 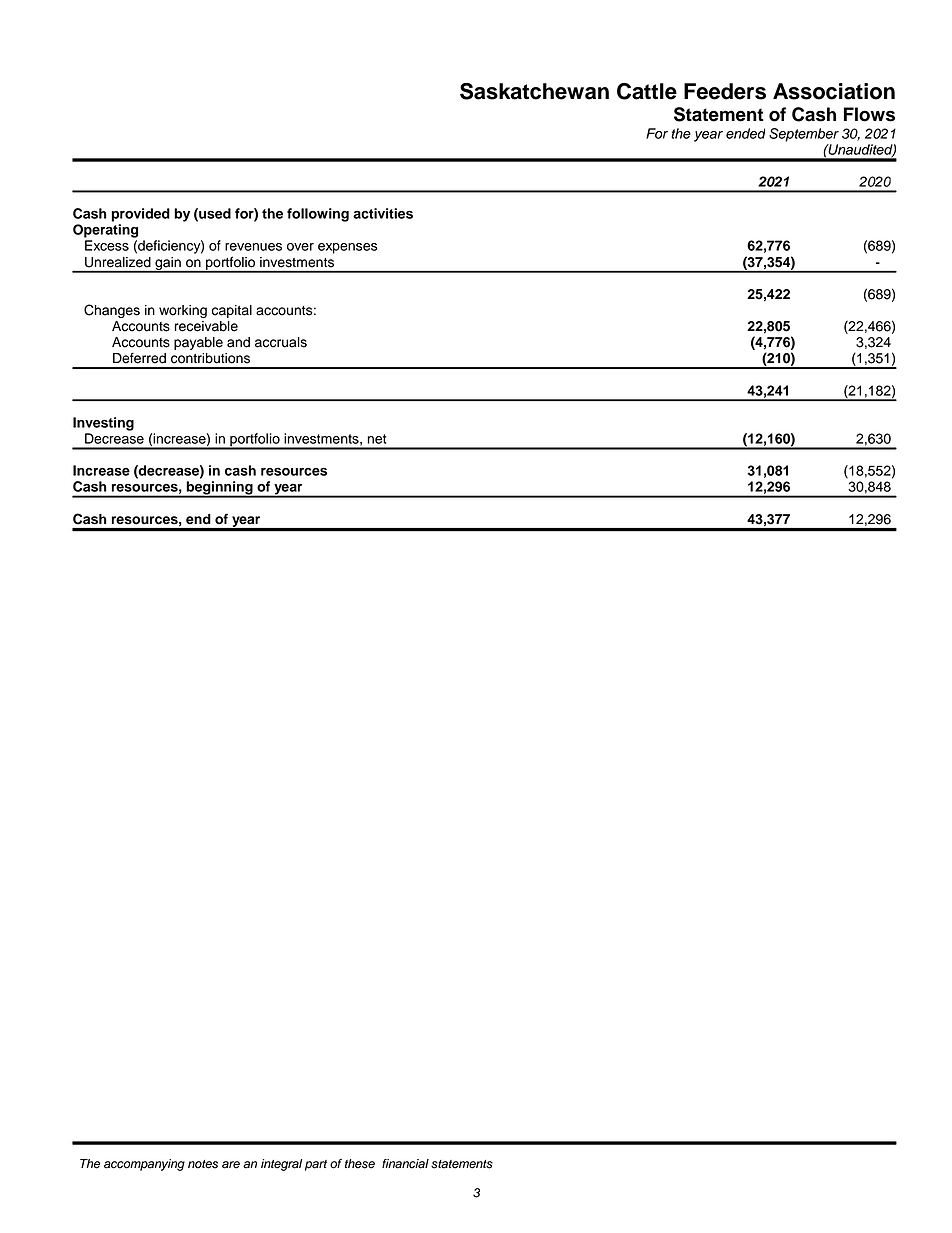 What do you see at coordinates (140, 215) in the screenshot?
I see `provided` at bounding box center [140, 215].
